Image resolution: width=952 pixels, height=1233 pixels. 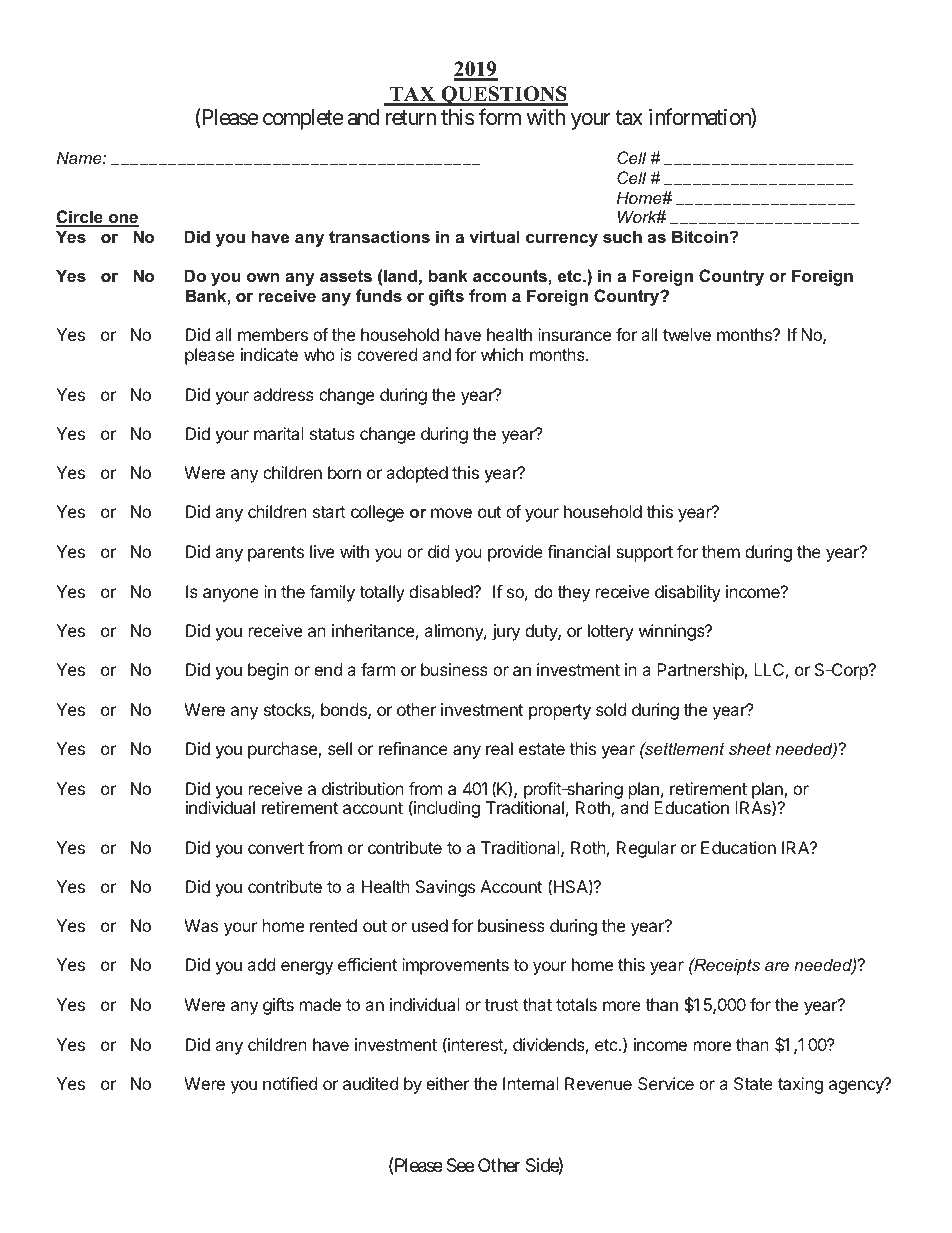 I want to click on QUESTIONS, so click(x=503, y=96).
